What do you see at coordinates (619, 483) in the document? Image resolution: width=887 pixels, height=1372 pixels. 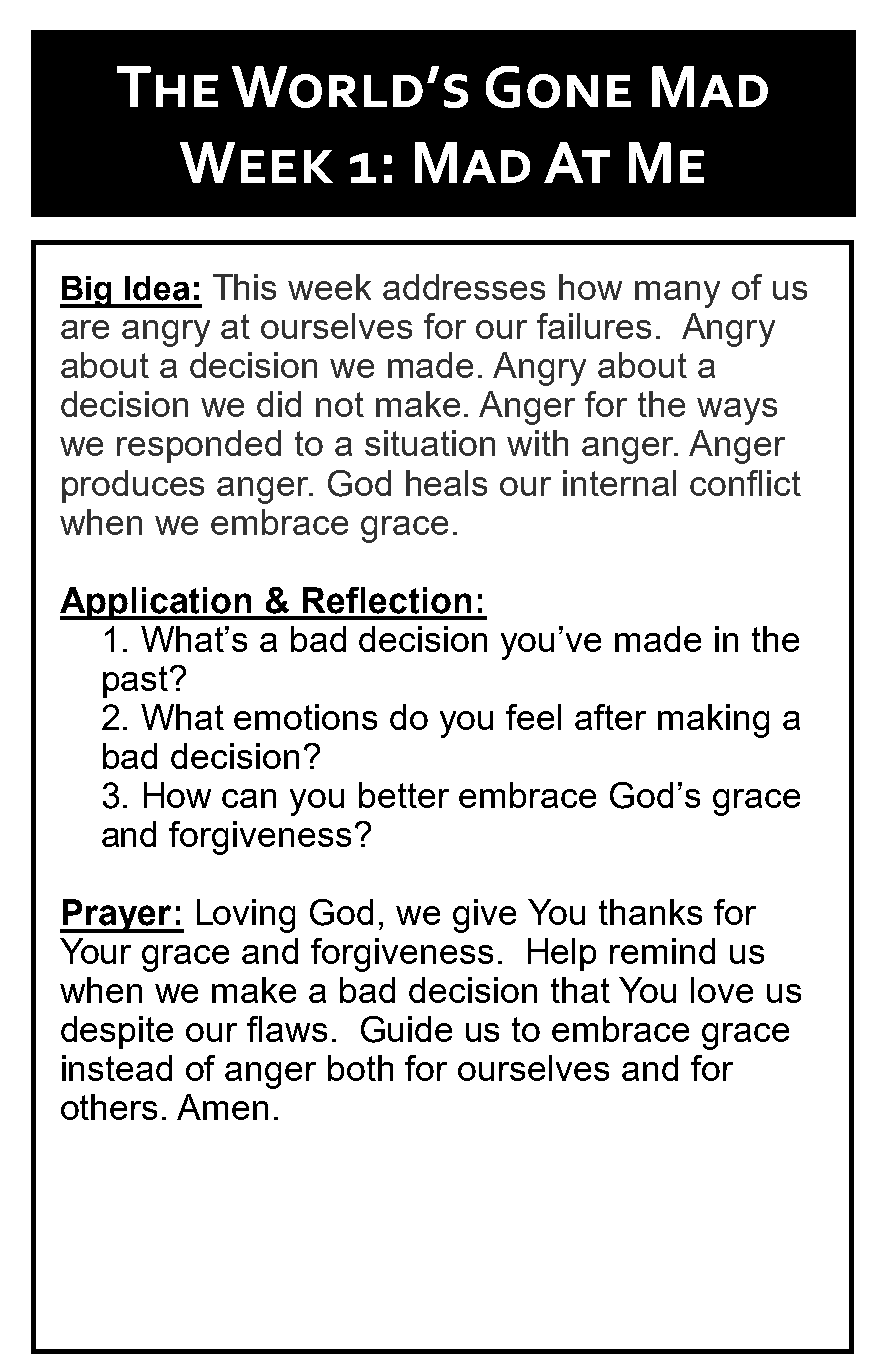 I see `internal` at bounding box center [619, 483].
